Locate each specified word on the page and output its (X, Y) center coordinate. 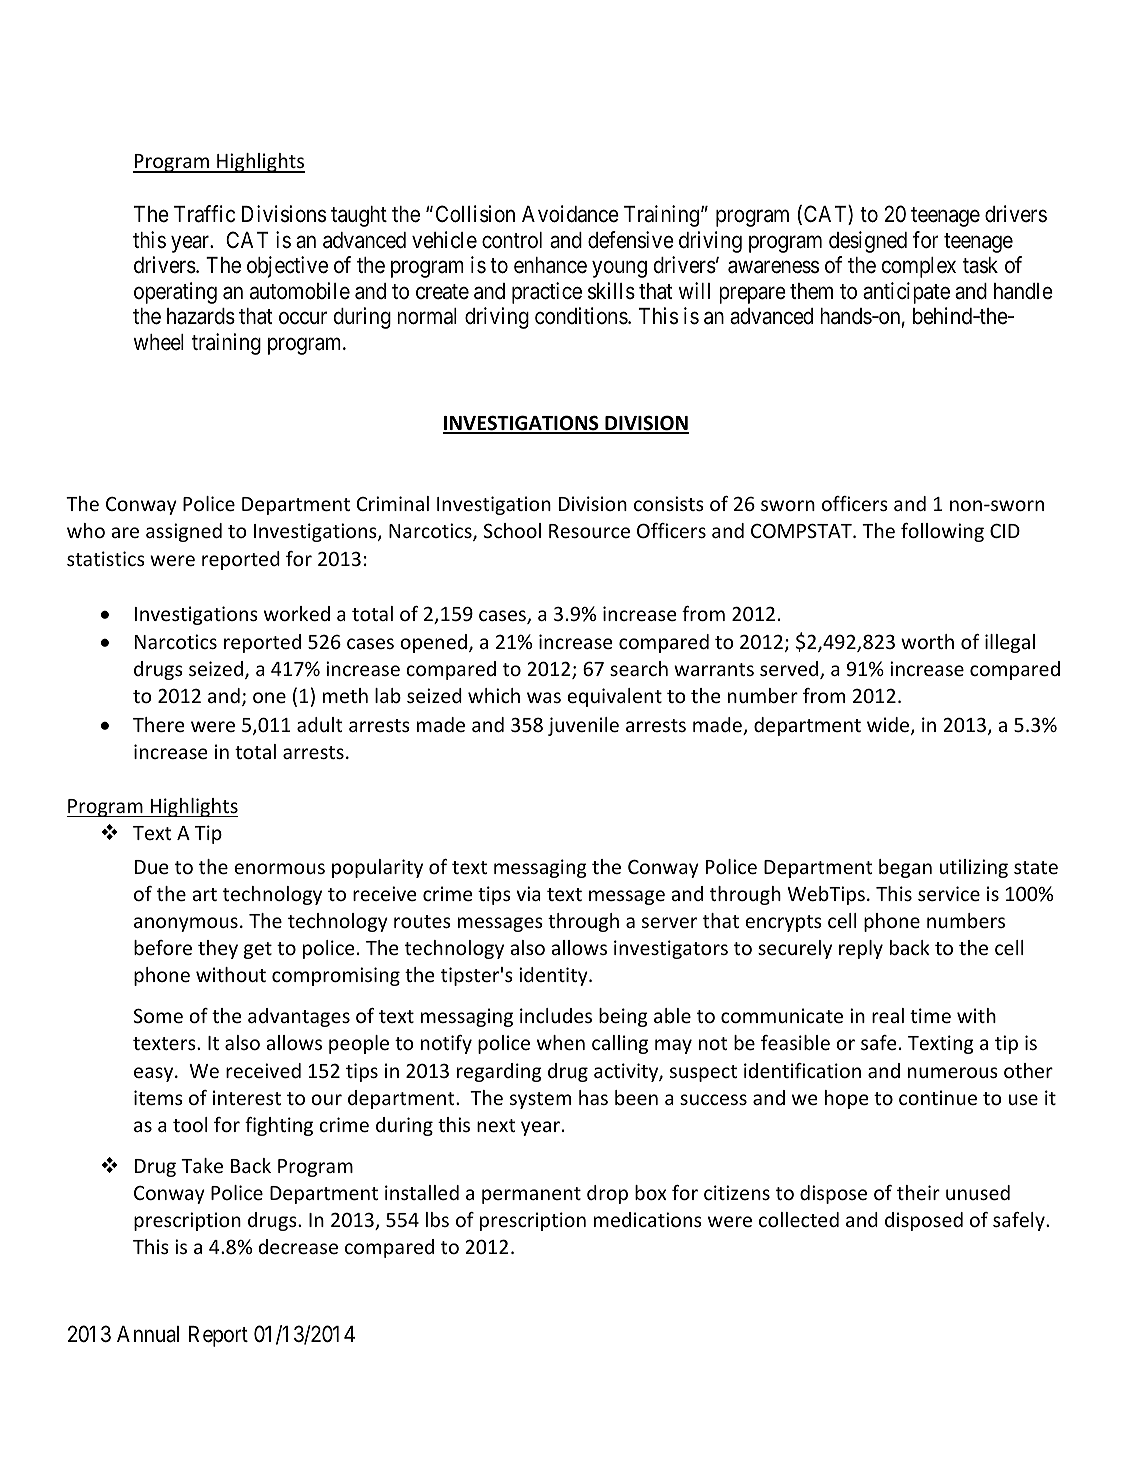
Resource (589, 531)
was (544, 697)
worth (927, 641)
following (942, 532)
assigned (184, 532)
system (540, 1100)
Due (151, 867)
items (158, 1097)
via (528, 893)
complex (919, 267)
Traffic (204, 214)
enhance (550, 265)
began (905, 868)
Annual (148, 1334)
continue (938, 1097)
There (158, 724)
